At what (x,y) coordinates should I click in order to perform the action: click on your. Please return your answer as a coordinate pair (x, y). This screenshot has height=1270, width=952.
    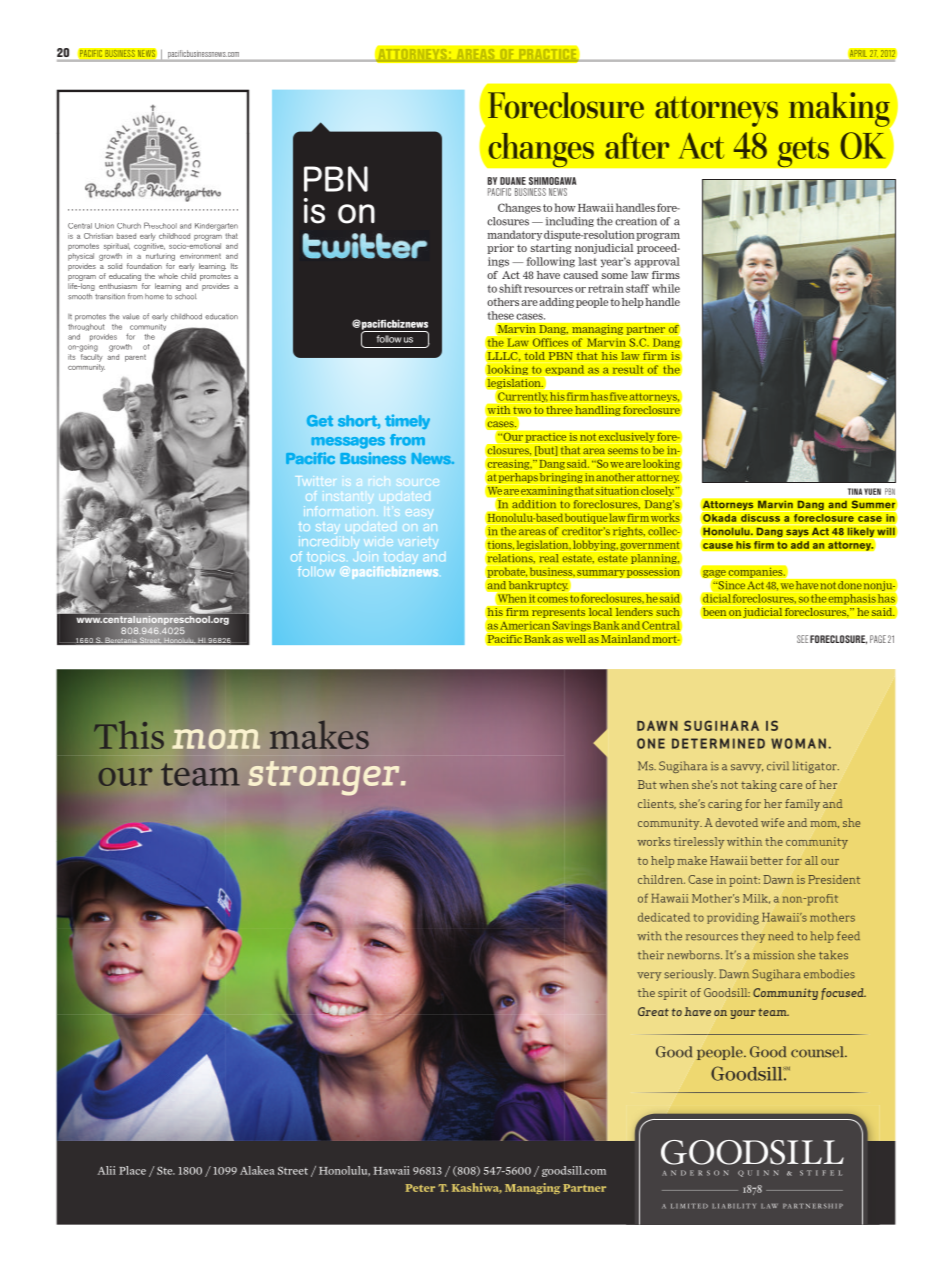
    Looking at the image, I should click on (743, 1014).
